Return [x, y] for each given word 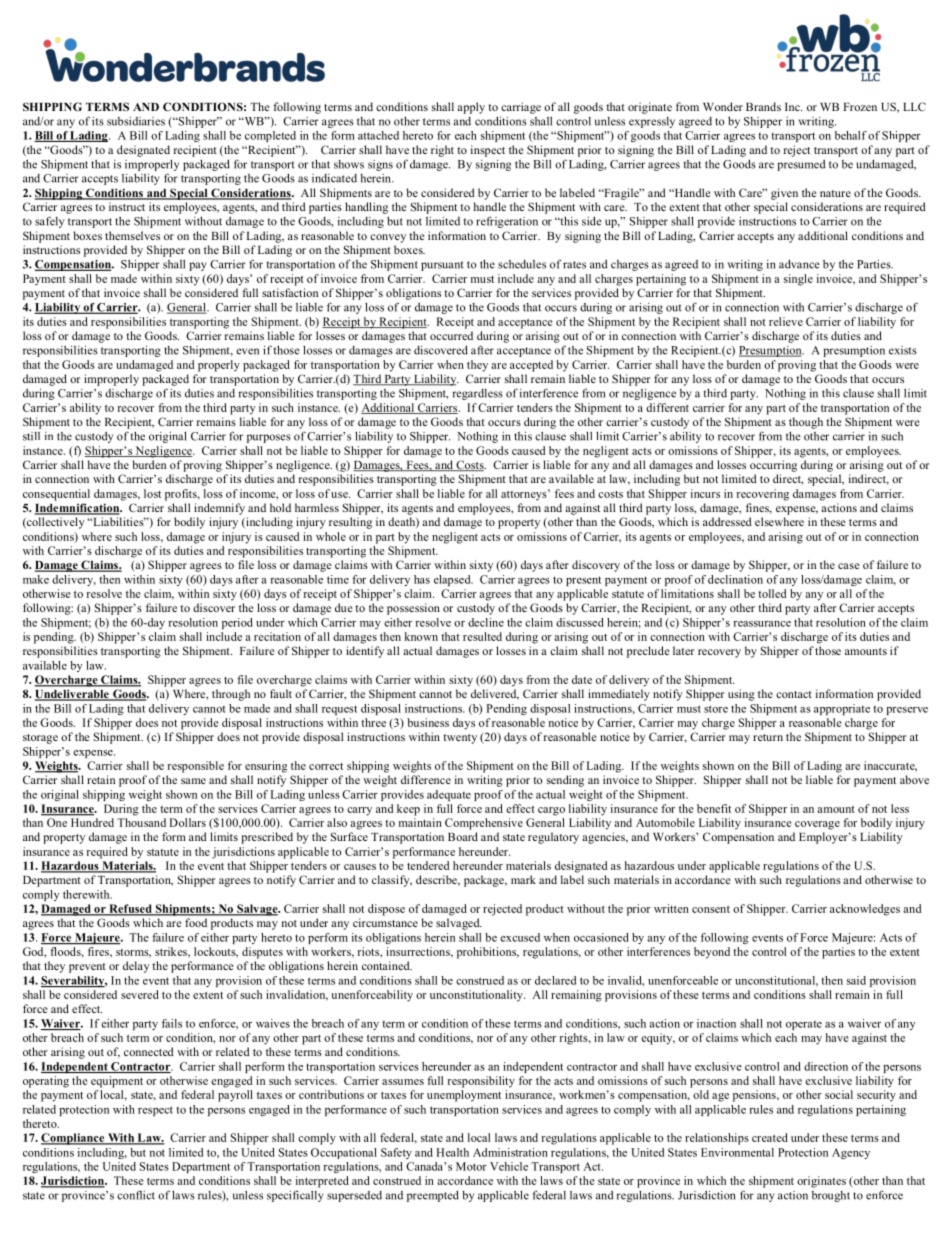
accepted [531, 366]
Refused [130, 909]
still [31, 436]
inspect [488, 151]
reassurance [762, 624]
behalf [851, 135]
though [806, 423]
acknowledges [865, 910]
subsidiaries [136, 121]
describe [437, 880]
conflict [136, 1195]
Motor [471, 1166]
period [237, 623]
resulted [482, 636]
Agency [851, 1153]
